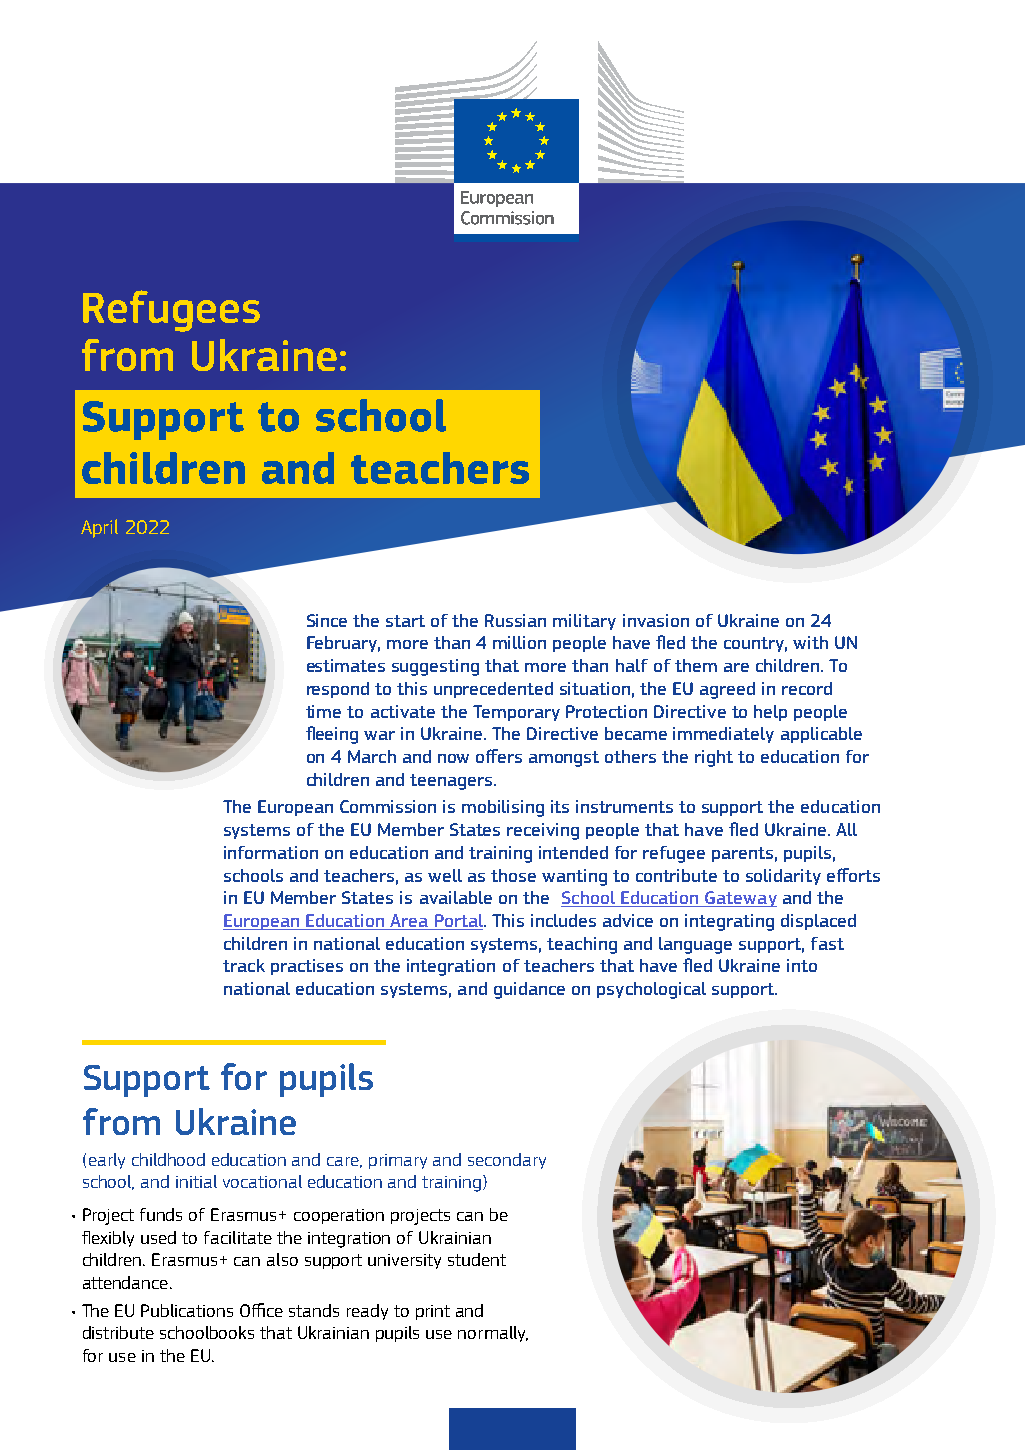 The width and height of the screenshot is (1025, 1450). Describe the element at coordinates (493, 1334) in the screenshot. I see `normally` at that location.
